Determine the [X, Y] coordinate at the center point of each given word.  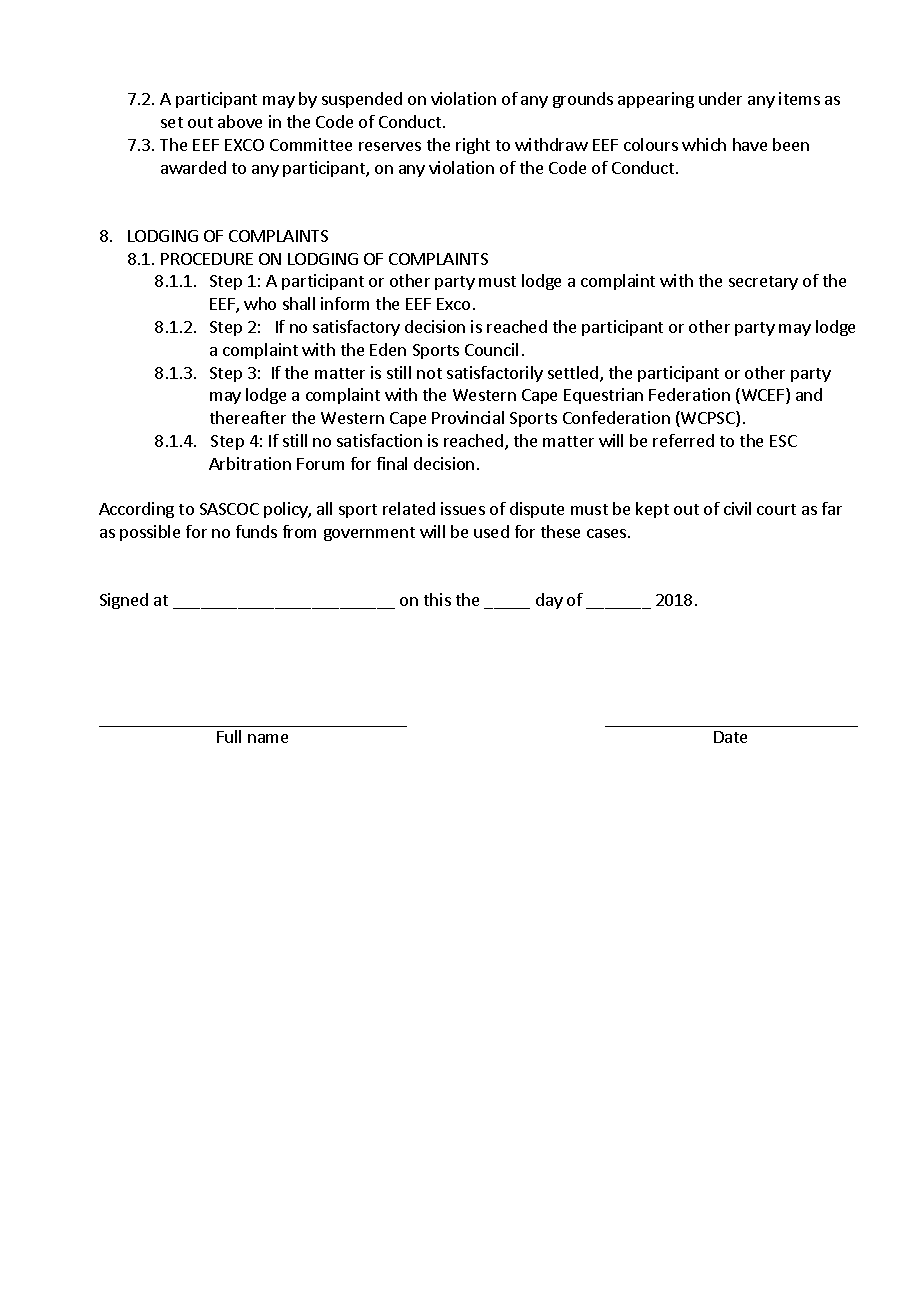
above [240, 121]
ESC [783, 441]
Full [229, 736]
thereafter [248, 417]
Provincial [468, 417]
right [473, 146]
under [720, 98]
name [268, 738]
